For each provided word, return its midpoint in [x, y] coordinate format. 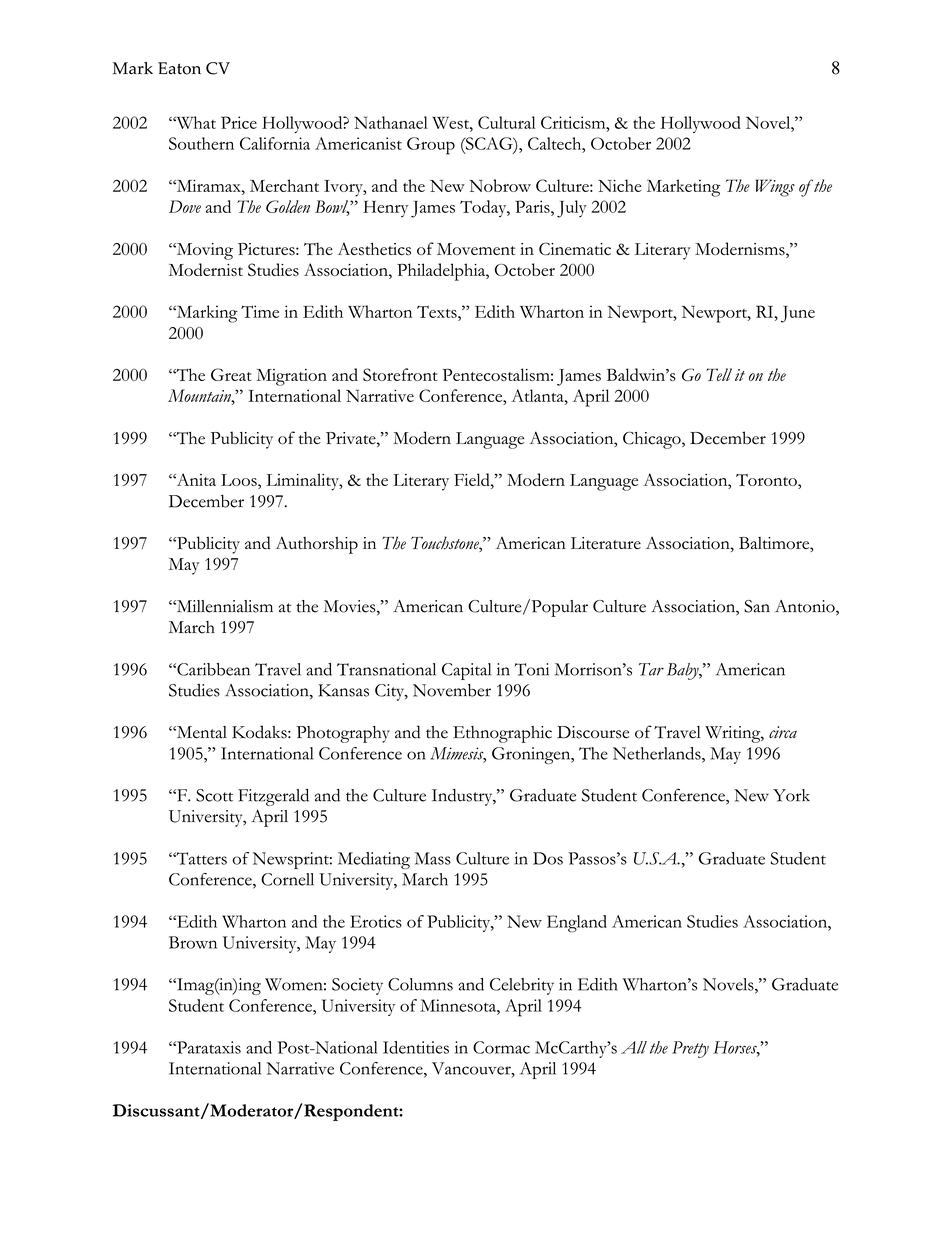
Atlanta [538, 395]
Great [231, 374]
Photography [343, 734]
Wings [775, 188]
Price [239, 122]
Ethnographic [502, 734]
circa [783, 732]
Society [357, 986]
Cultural [507, 122]
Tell [719, 374]
